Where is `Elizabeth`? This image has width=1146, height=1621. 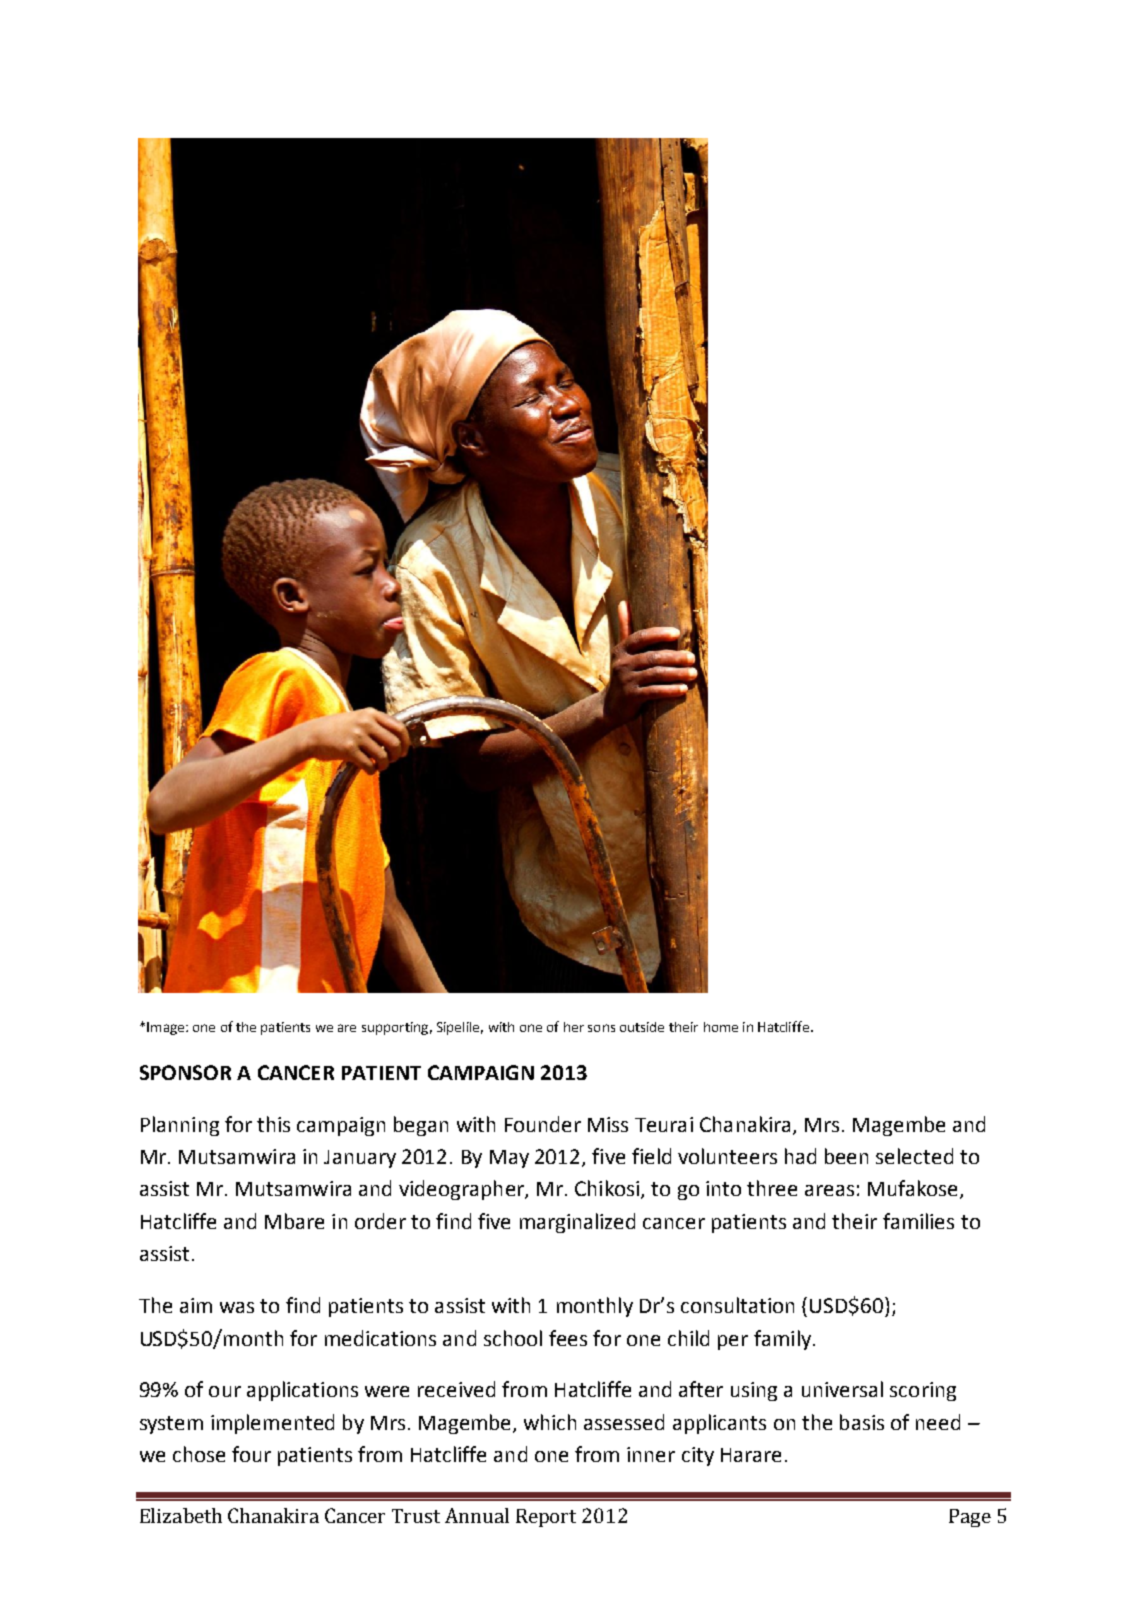 Elizabeth is located at coordinates (181, 1515).
